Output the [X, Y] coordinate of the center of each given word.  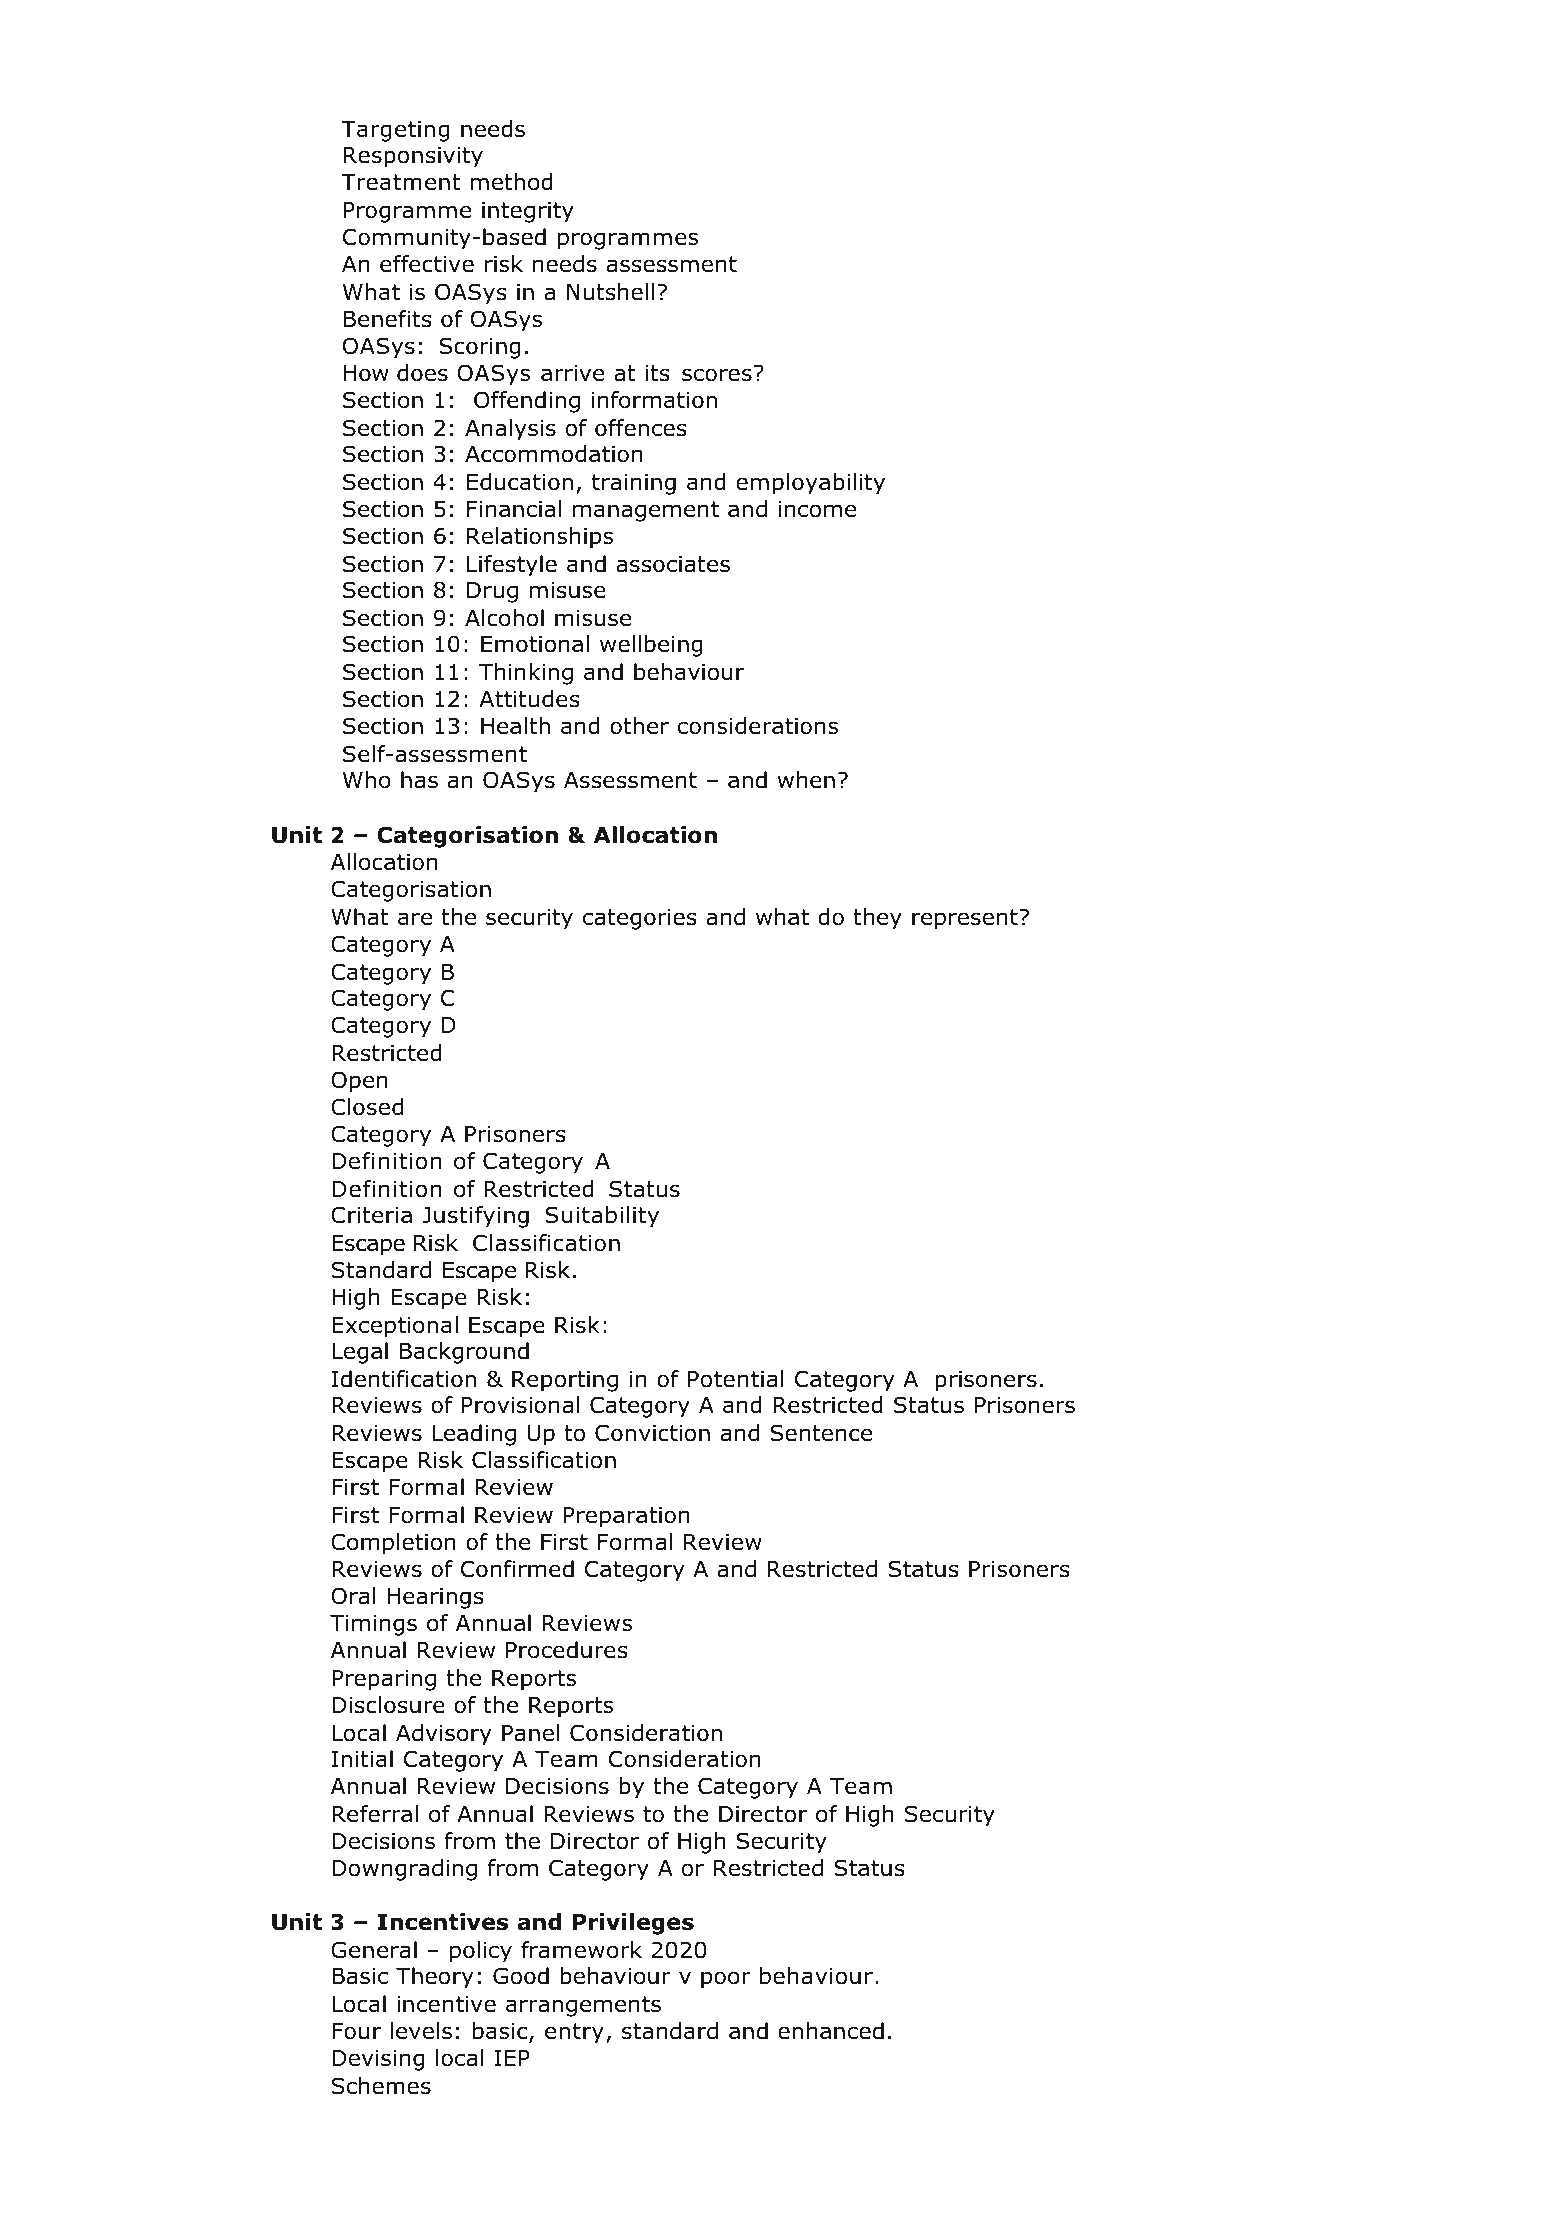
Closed [367, 1107]
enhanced [831, 2031]
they [877, 919]
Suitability [602, 1217]
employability [810, 484]
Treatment [401, 182]
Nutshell [610, 292]
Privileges [633, 1924]
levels [421, 2031]
